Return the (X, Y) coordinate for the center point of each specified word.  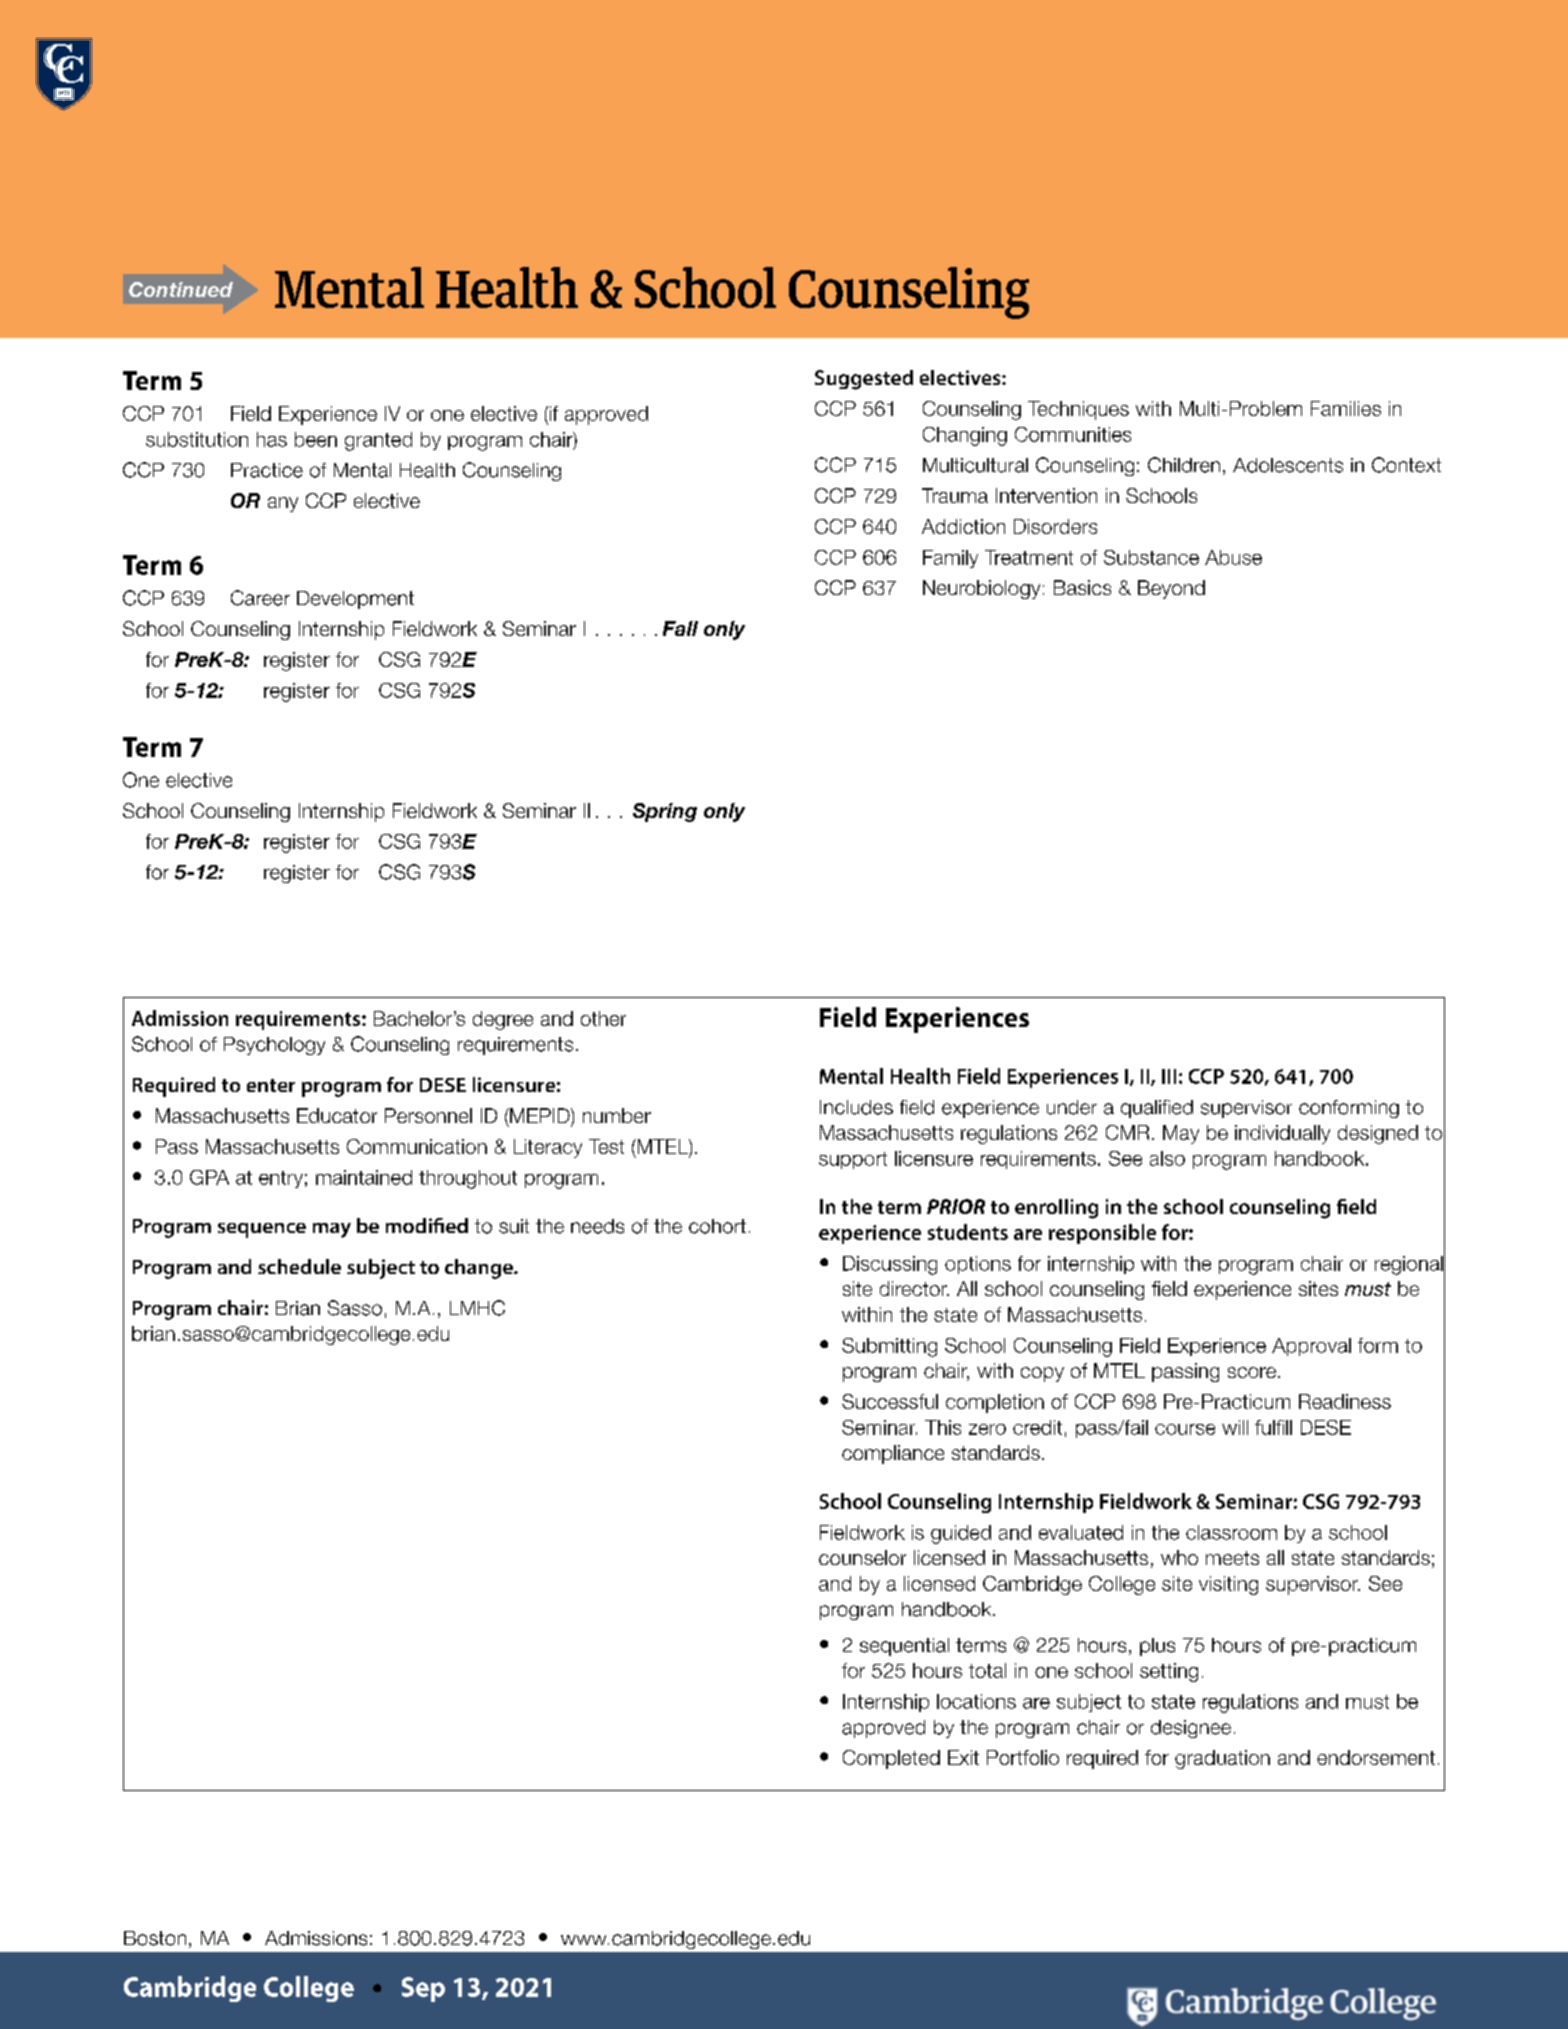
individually (1282, 1134)
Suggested (864, 380)
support (853, 1160)
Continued (181, 289)
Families (1346, 408)
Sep (423, 1989)
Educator (337, 1115)
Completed (891, 1759)
